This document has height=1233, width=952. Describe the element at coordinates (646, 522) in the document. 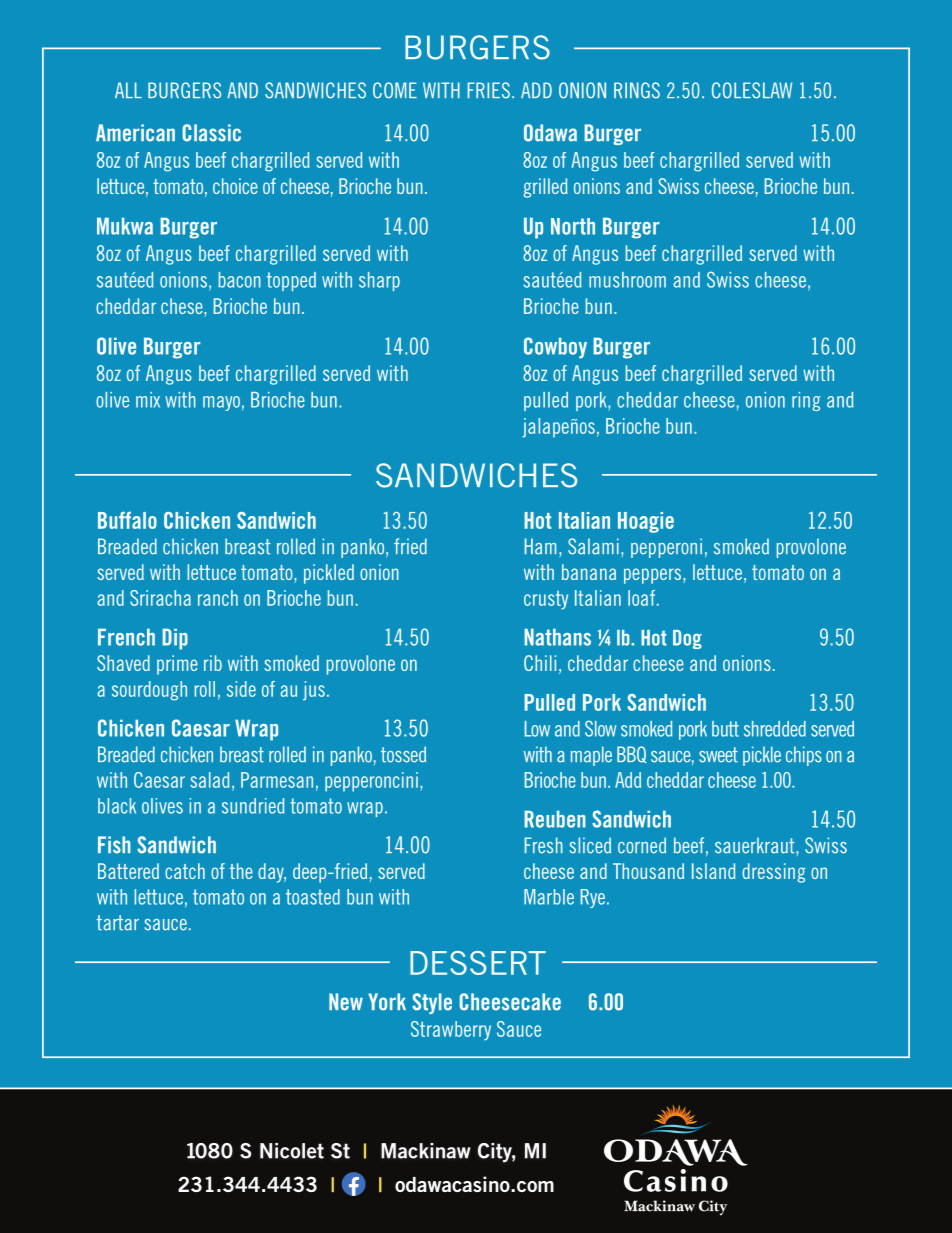

I see `Hoagie` at that location.
